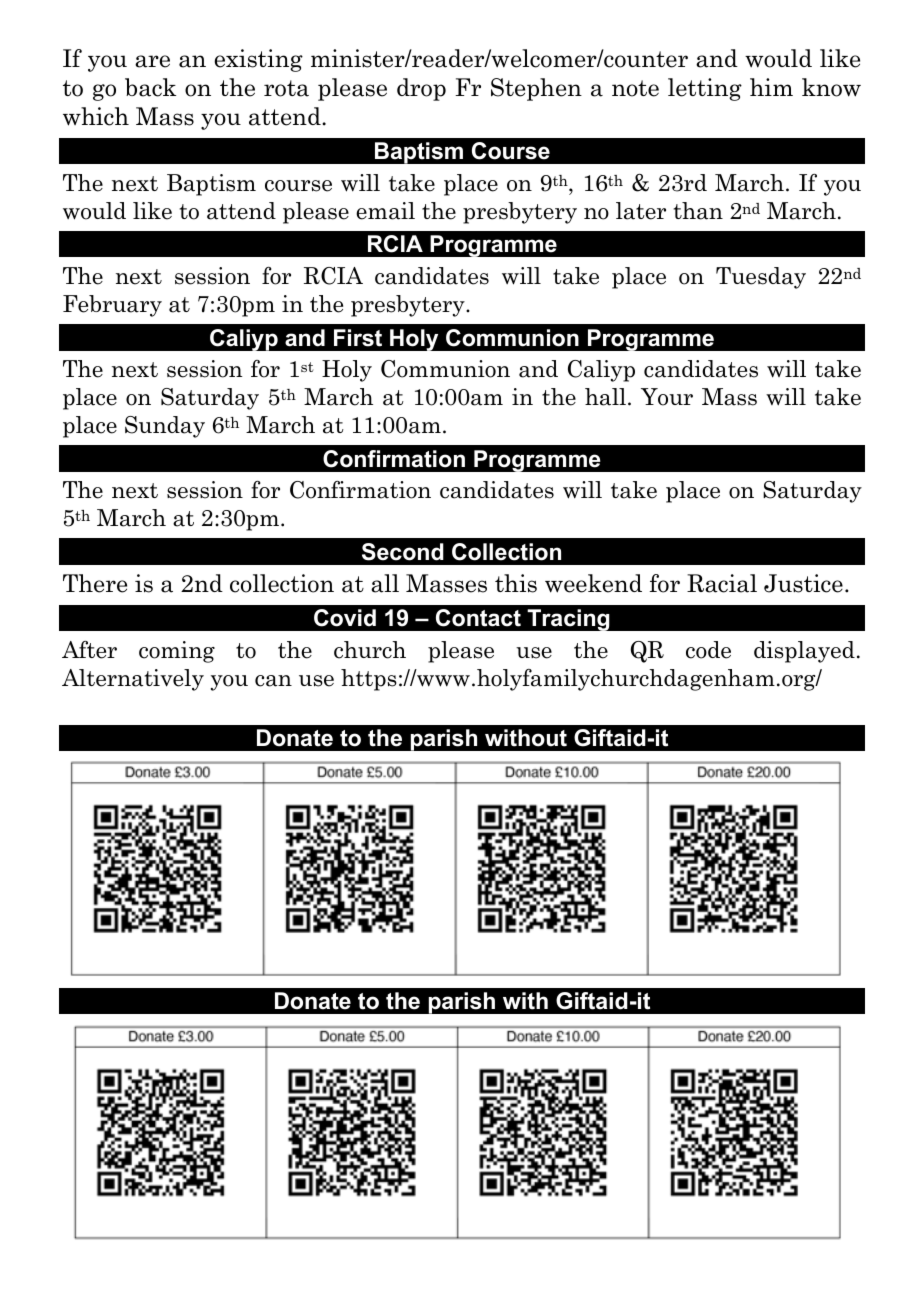  What do you see at coordinates (165, 427) in the document?
I see `Sunday` at bounding box center [165, 427].
